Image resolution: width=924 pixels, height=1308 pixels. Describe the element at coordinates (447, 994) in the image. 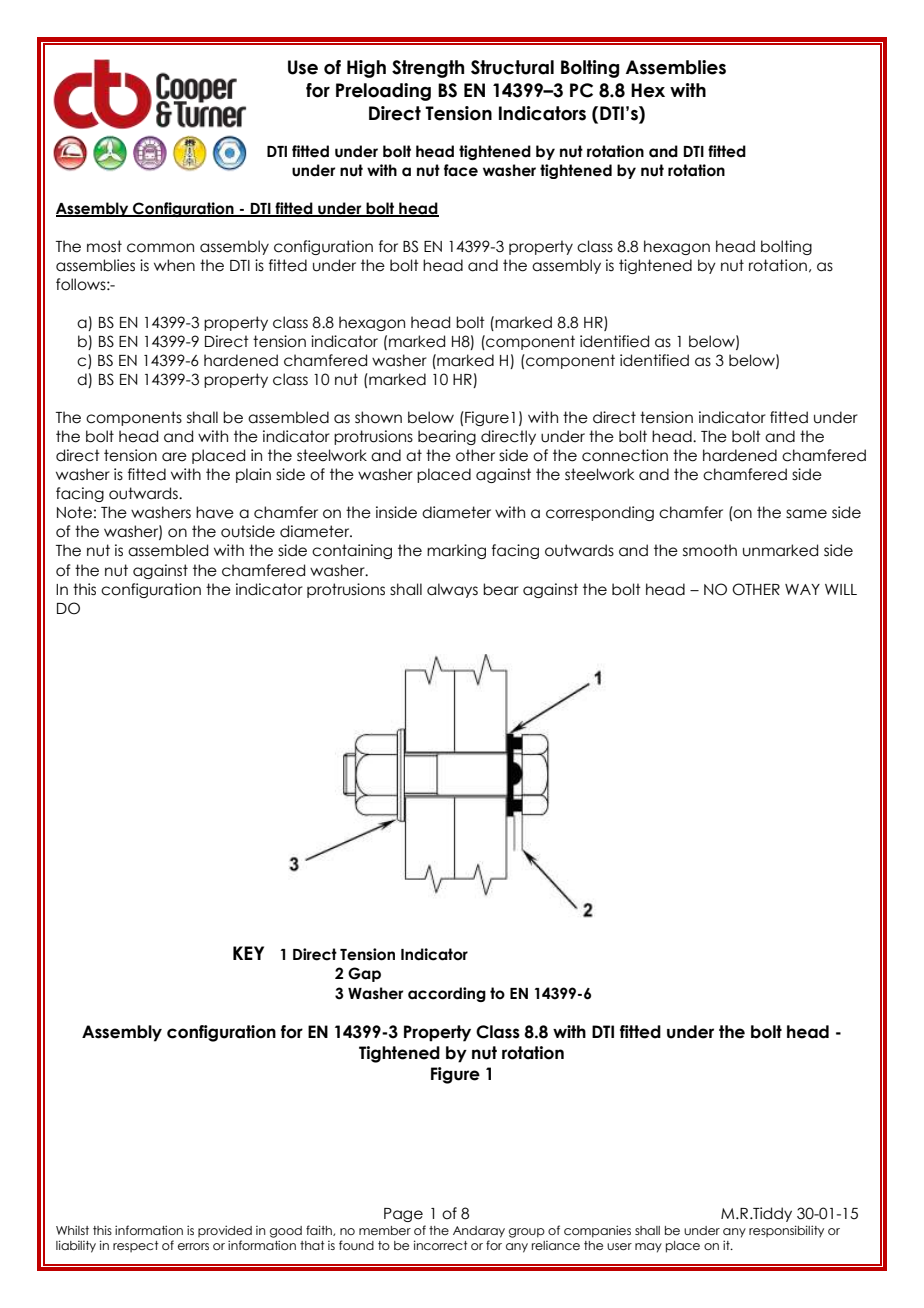

I see `according` at that location.
